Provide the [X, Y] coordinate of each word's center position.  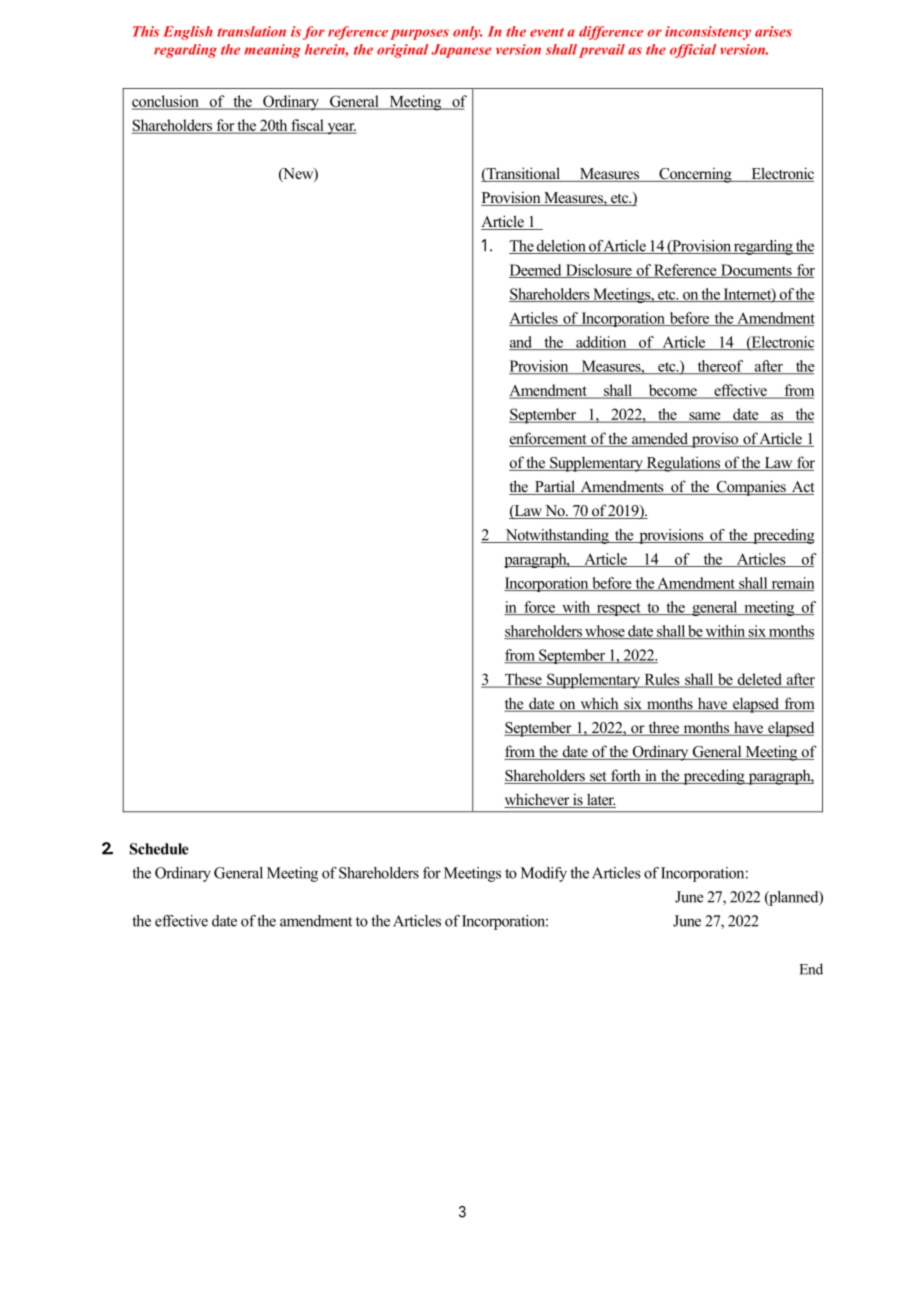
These [523, 680]
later [600, 800]
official [693, 51]
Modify [544, 874]
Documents [756, 271]
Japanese [461, 51]
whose [605, 632]
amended [660, 439]
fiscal [307, 126]
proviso [715, 440]
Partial [555, 487]
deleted [759, 680]
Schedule [159, 849]
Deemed [536, 271]
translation [251, 31]
